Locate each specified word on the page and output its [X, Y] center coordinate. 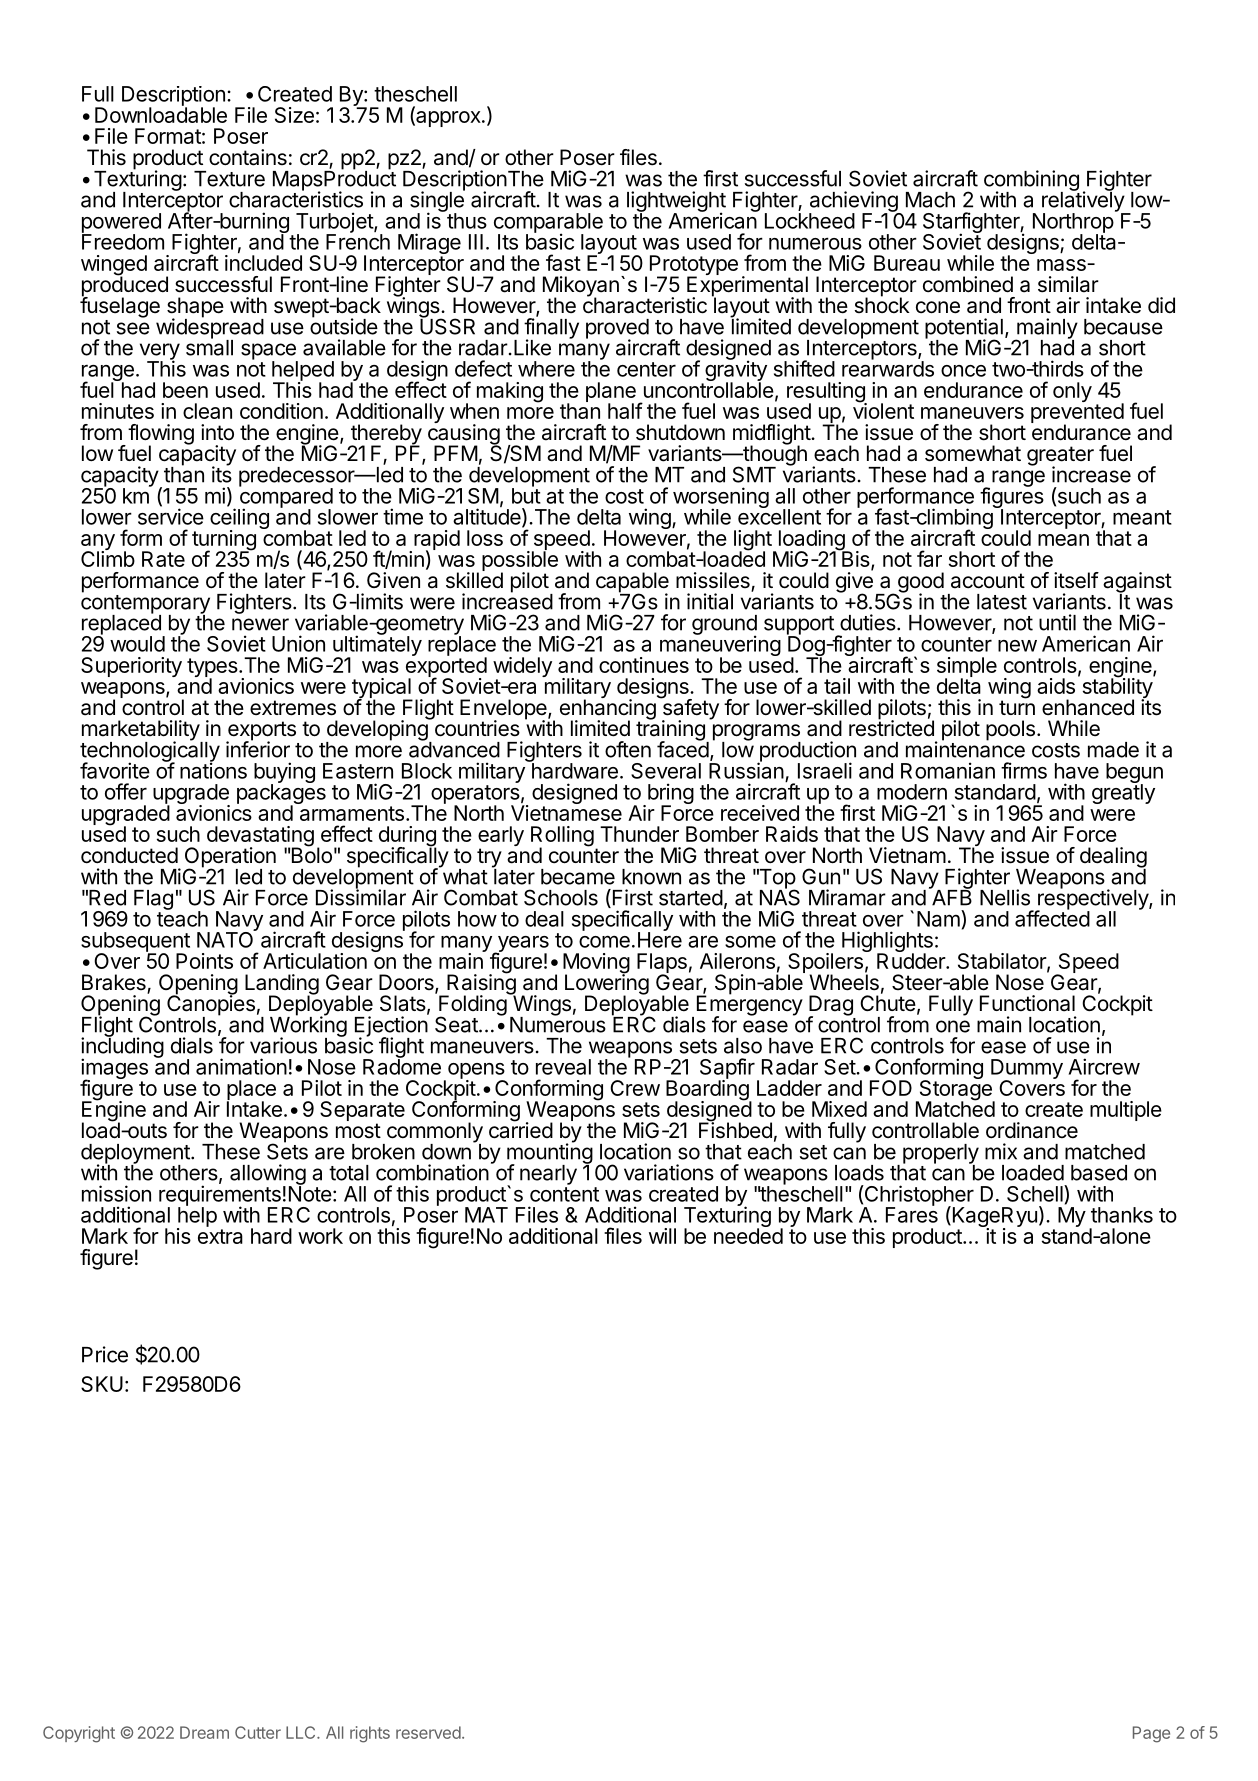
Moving [596, 964]
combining [1031, 181]
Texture [229, 179]
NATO [226, 939]
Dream [204, 1732]
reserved [428, 1732]
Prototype [694, 266]
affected [1052, 918]
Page [1151, 1734]
